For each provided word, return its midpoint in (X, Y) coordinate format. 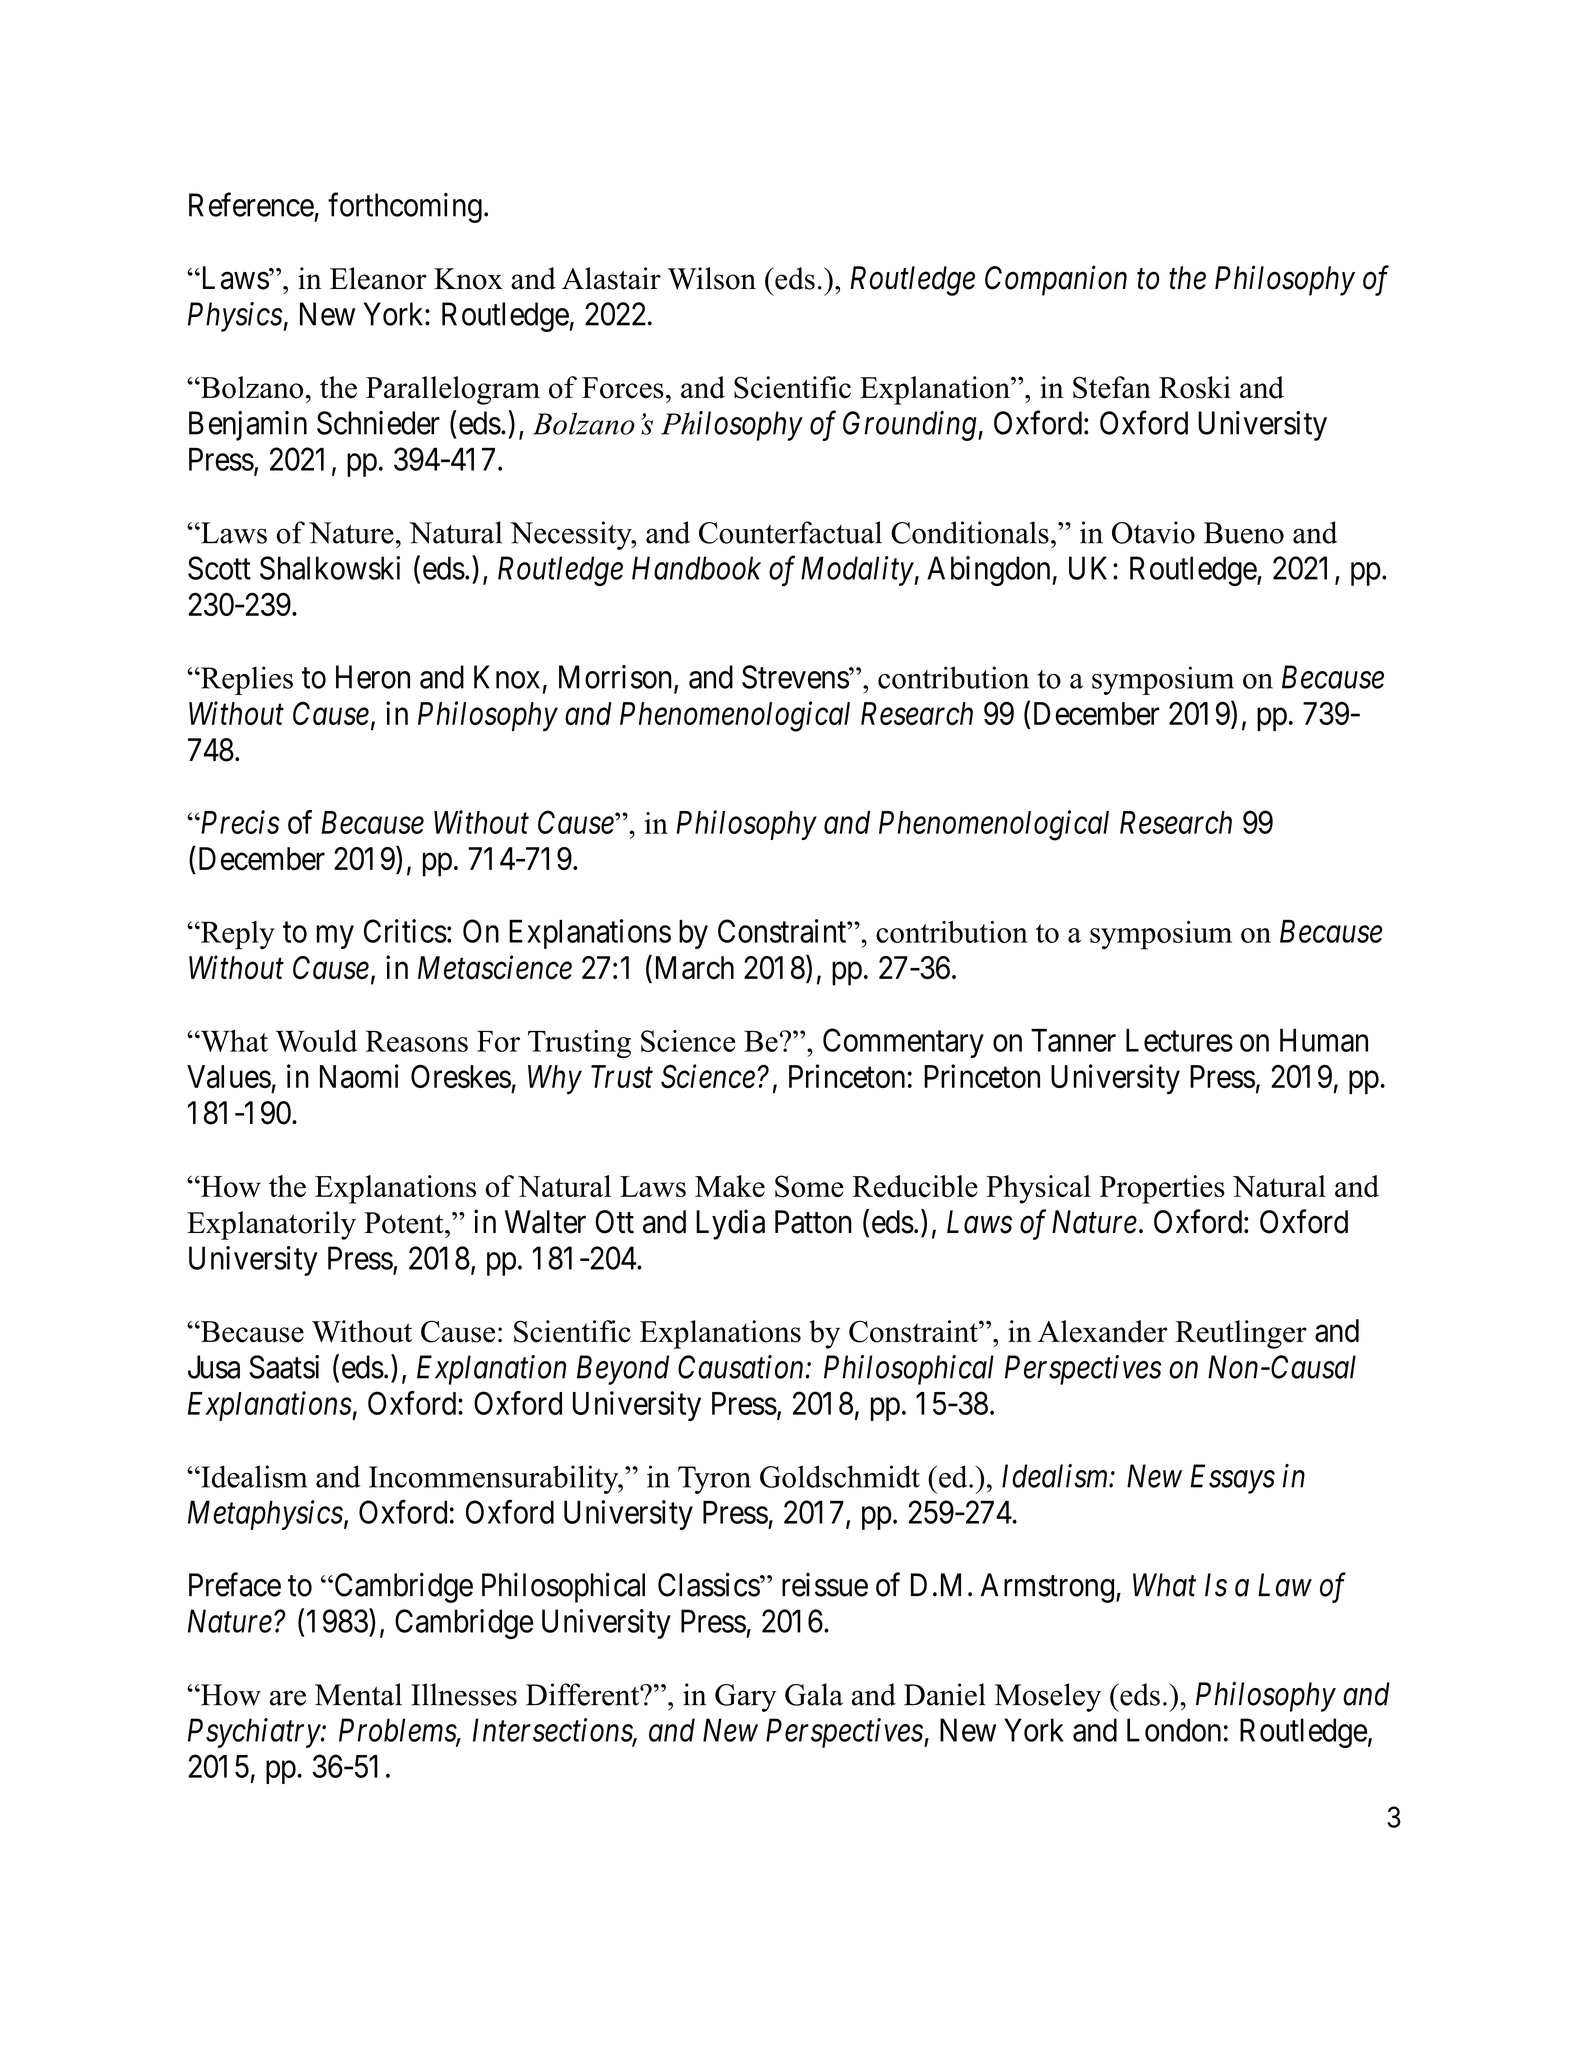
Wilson (712, 278)
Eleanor (378, 278)
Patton (813, 1222)
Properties (1162, 1189)
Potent (405, 1223)
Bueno (1244, 533)
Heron (373, 677)
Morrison (617, 678)
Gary (746, 1698)
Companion (1056, 281)
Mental (358, 1694)
